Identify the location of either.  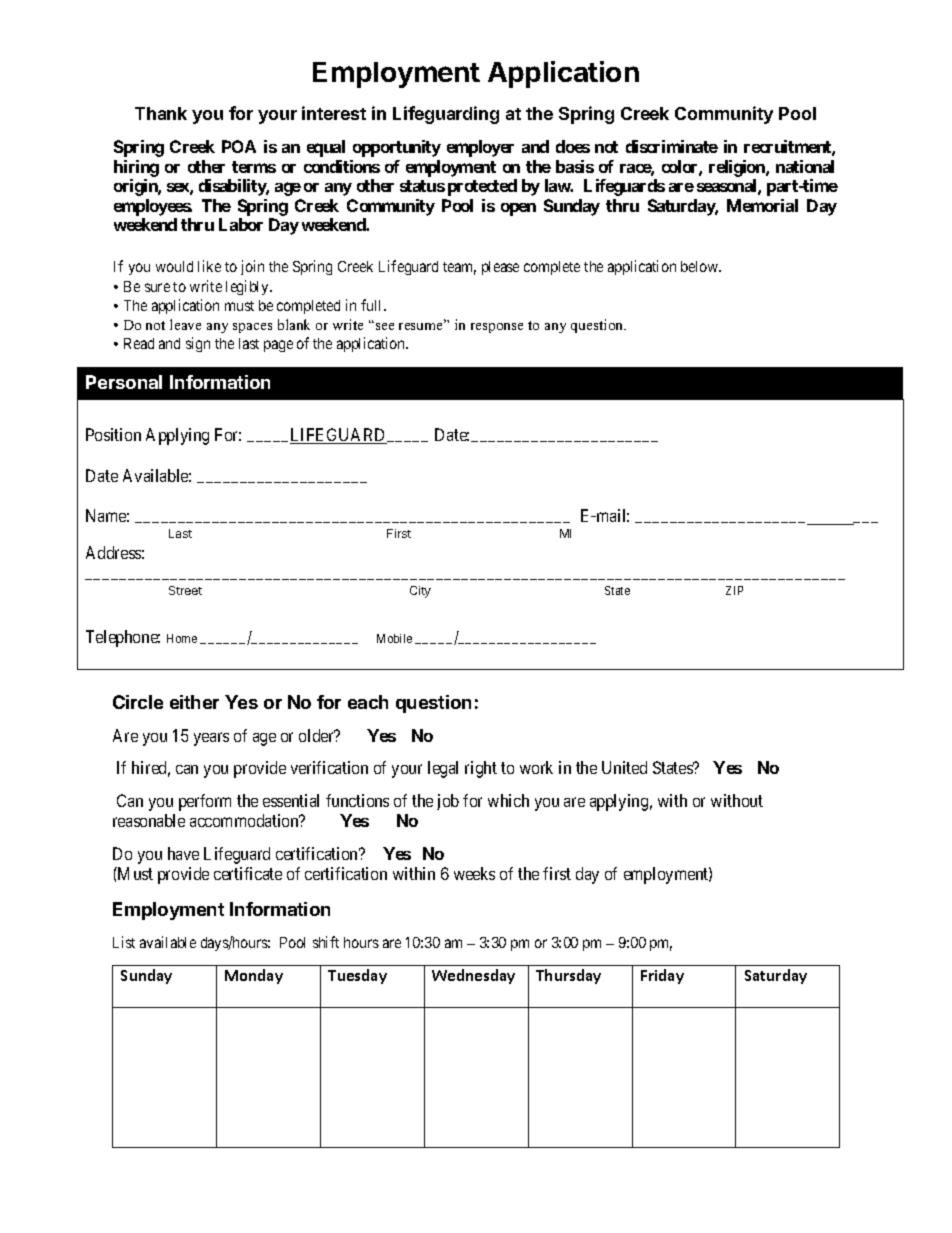
(194, 702).
